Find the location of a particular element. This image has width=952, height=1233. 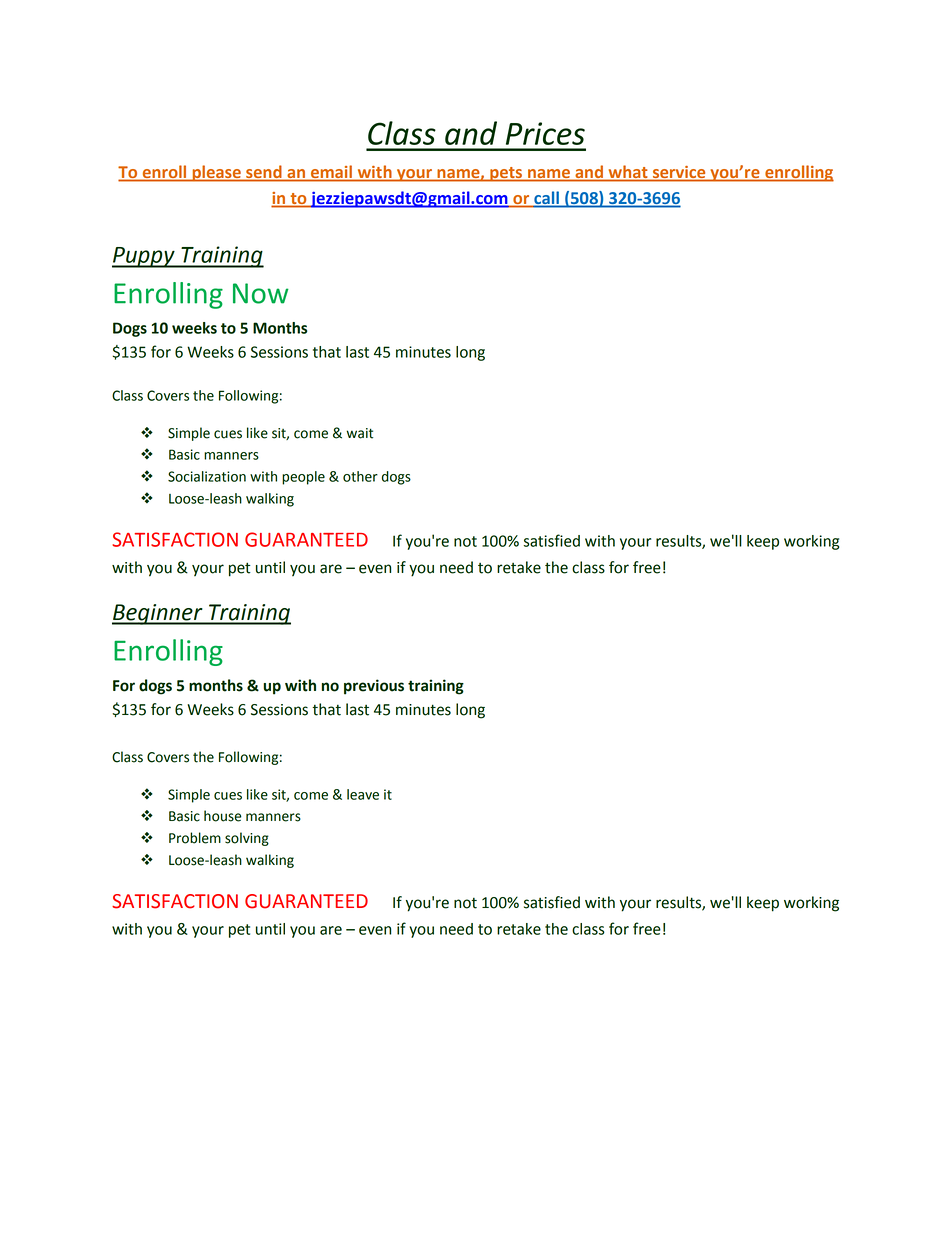

please is located at coordinates (216, 173).
